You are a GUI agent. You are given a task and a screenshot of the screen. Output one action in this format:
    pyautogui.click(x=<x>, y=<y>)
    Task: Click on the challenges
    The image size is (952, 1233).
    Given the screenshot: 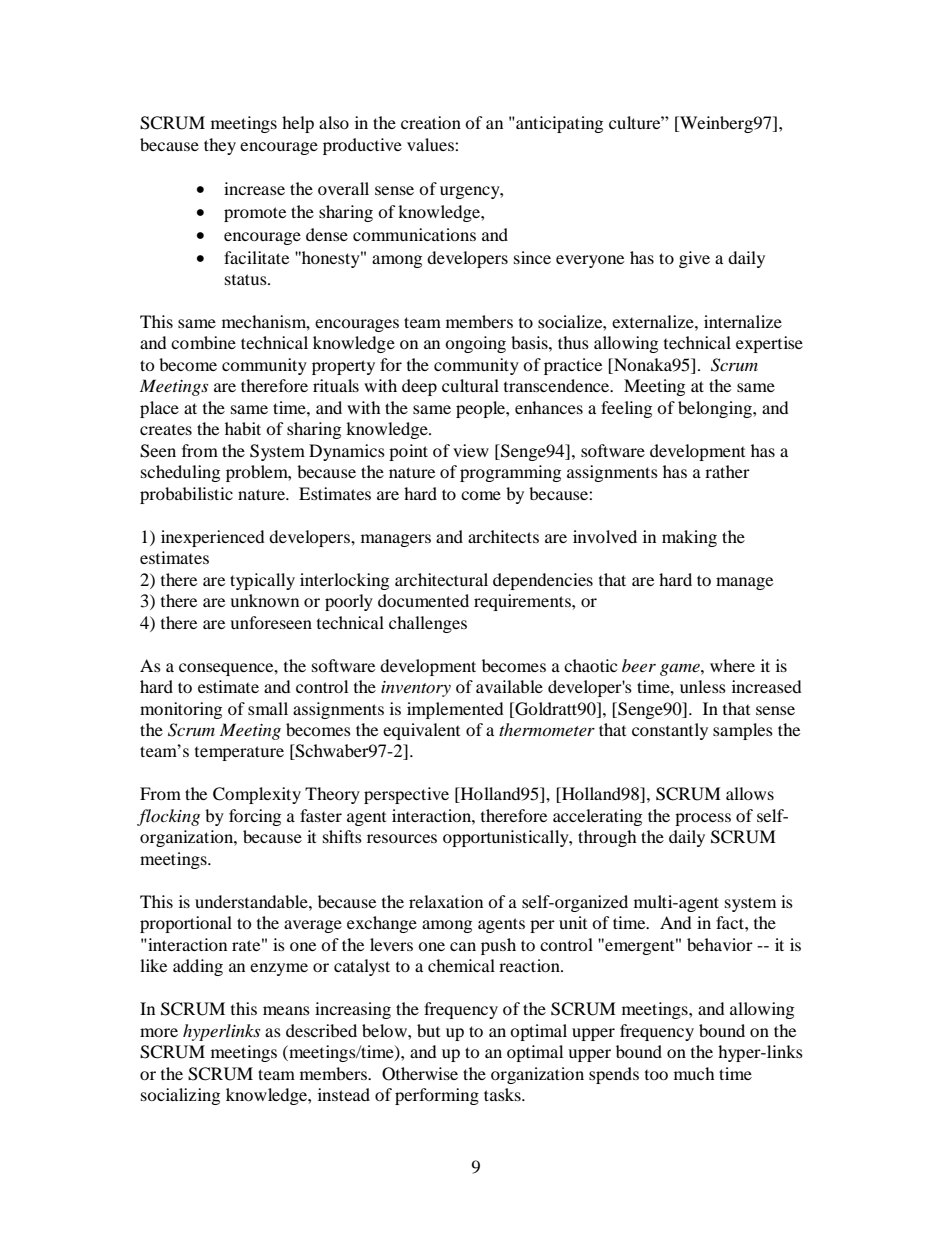 What is the action you would take?
    pyautogui.click(x=428, y=624)
